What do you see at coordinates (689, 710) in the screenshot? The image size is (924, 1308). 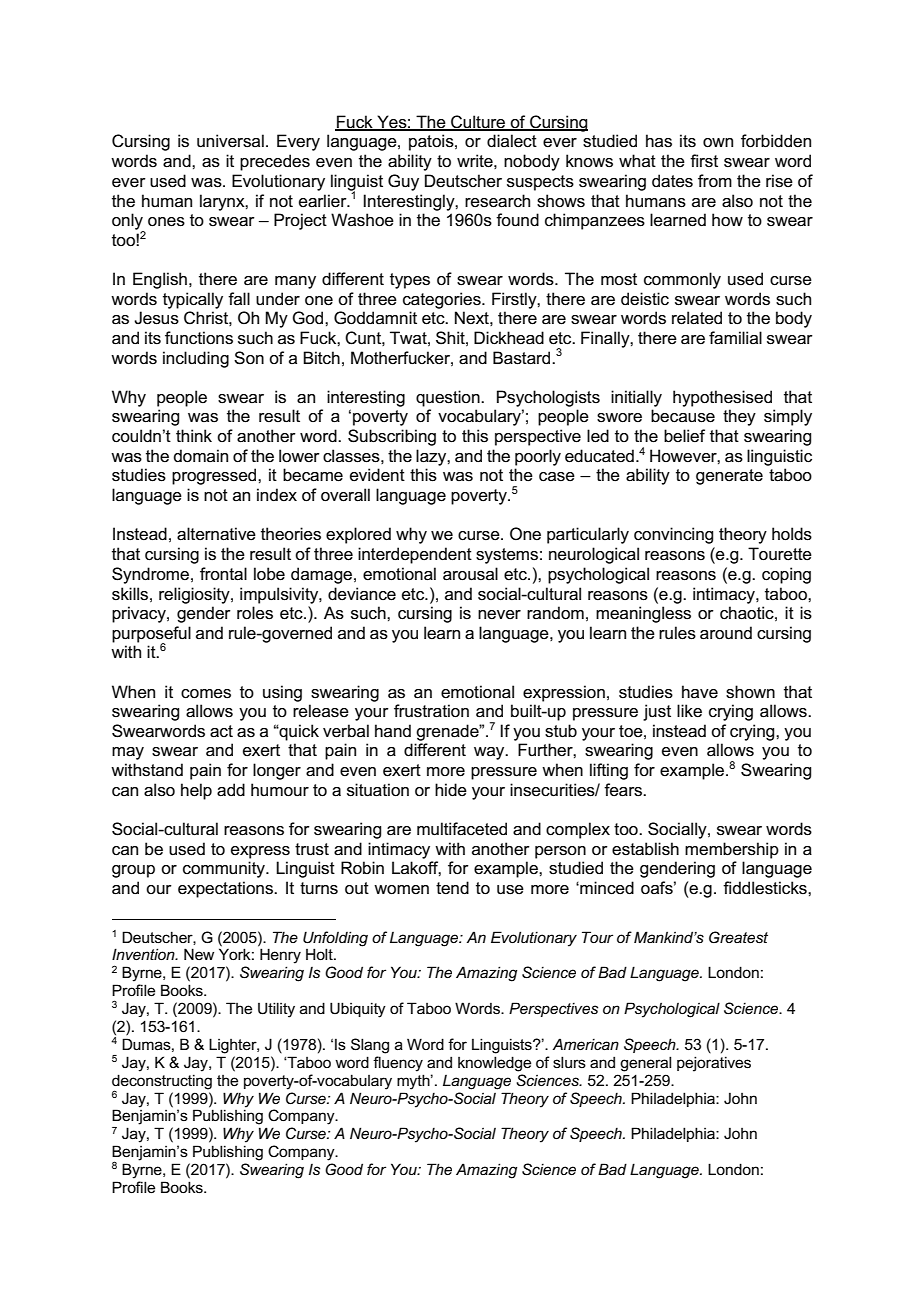 I see `like` at bounding box center [689, 710].
